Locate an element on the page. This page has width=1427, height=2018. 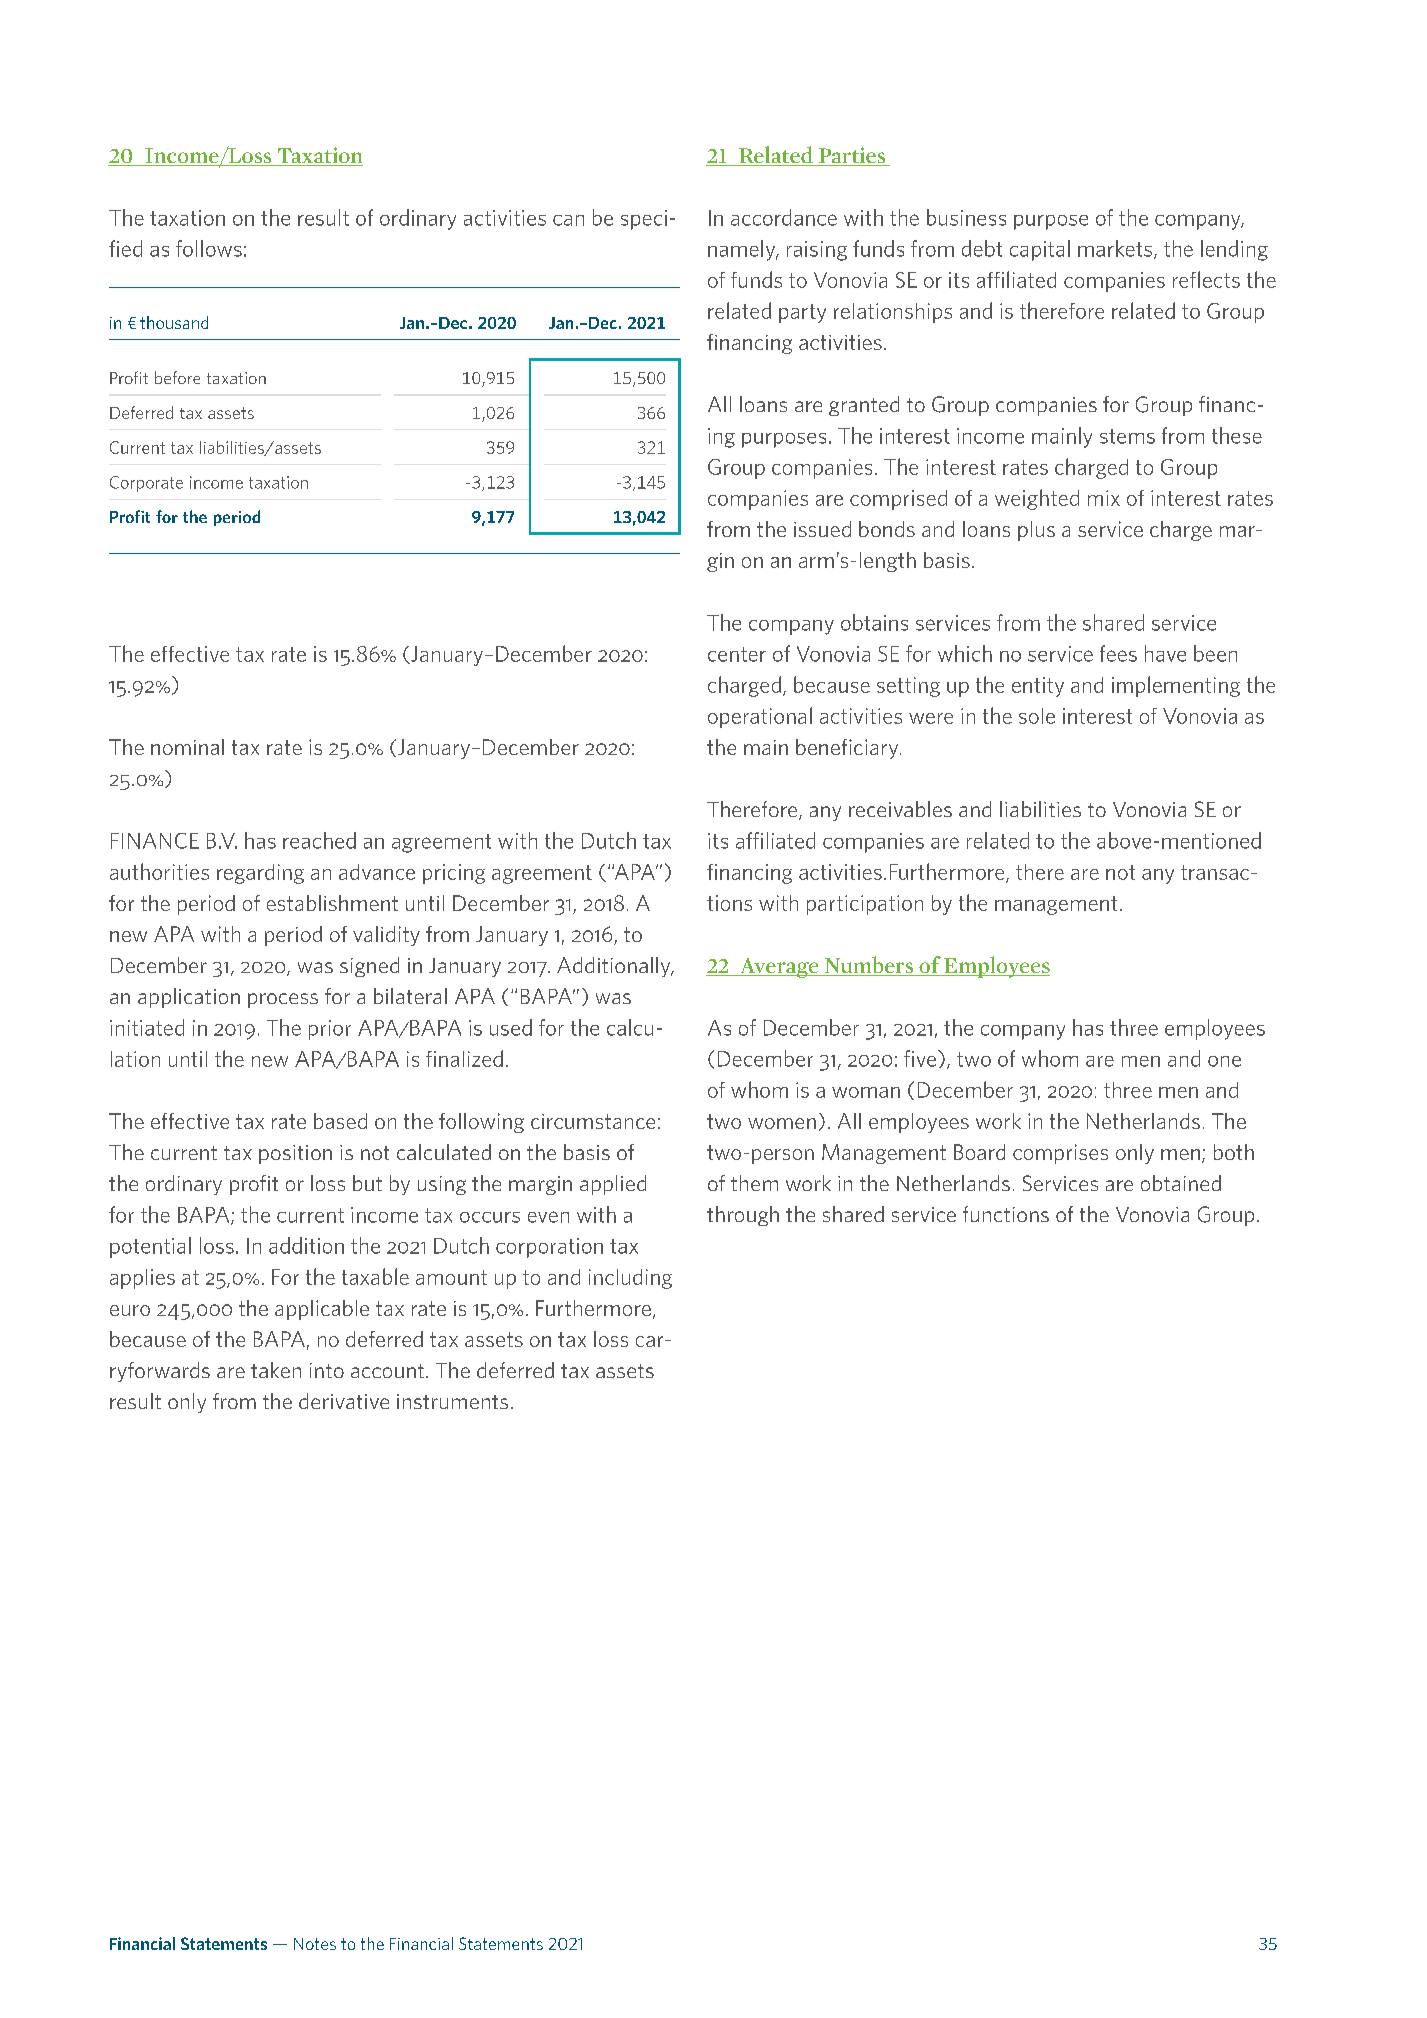
process is located at coordinates (283, 1000).
